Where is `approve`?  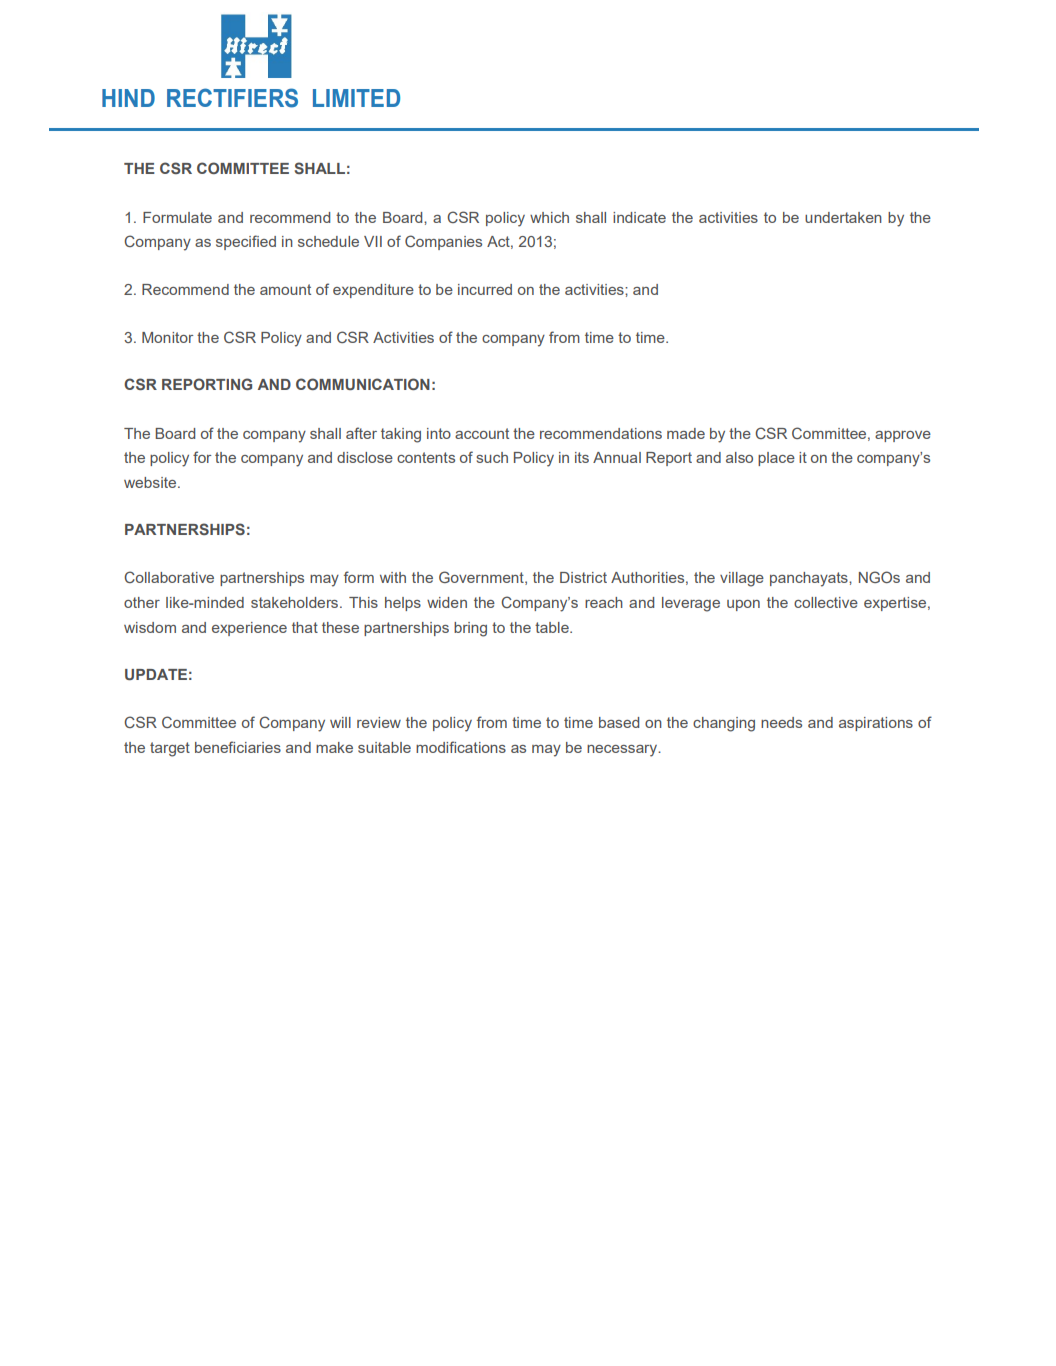
approve is located at coordinates (903, 436).
